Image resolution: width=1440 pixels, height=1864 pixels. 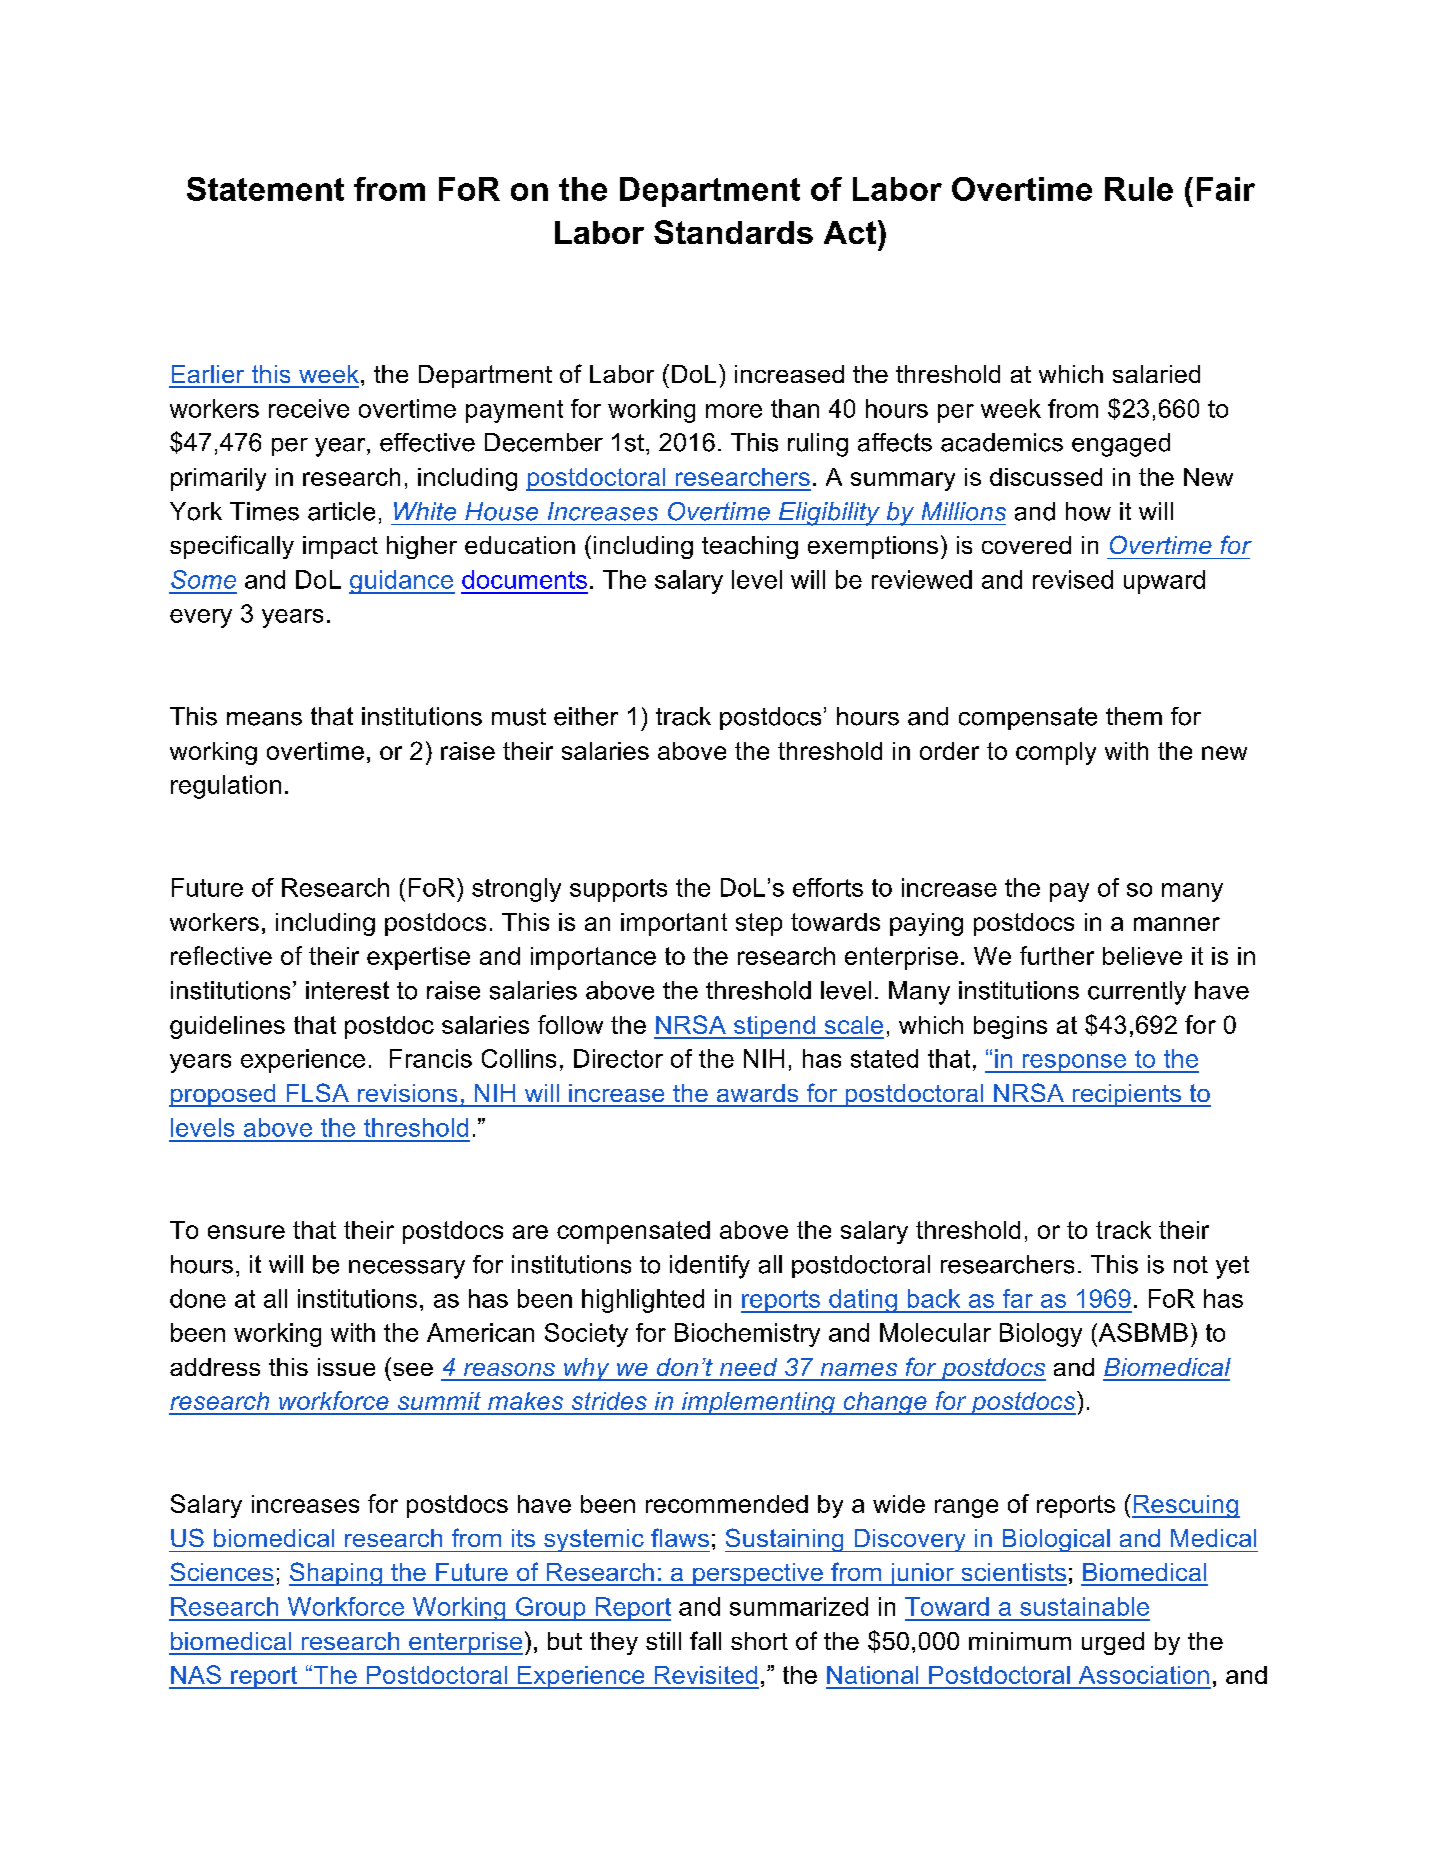 I want to click on proposed, so click(x=223, y=1095).
